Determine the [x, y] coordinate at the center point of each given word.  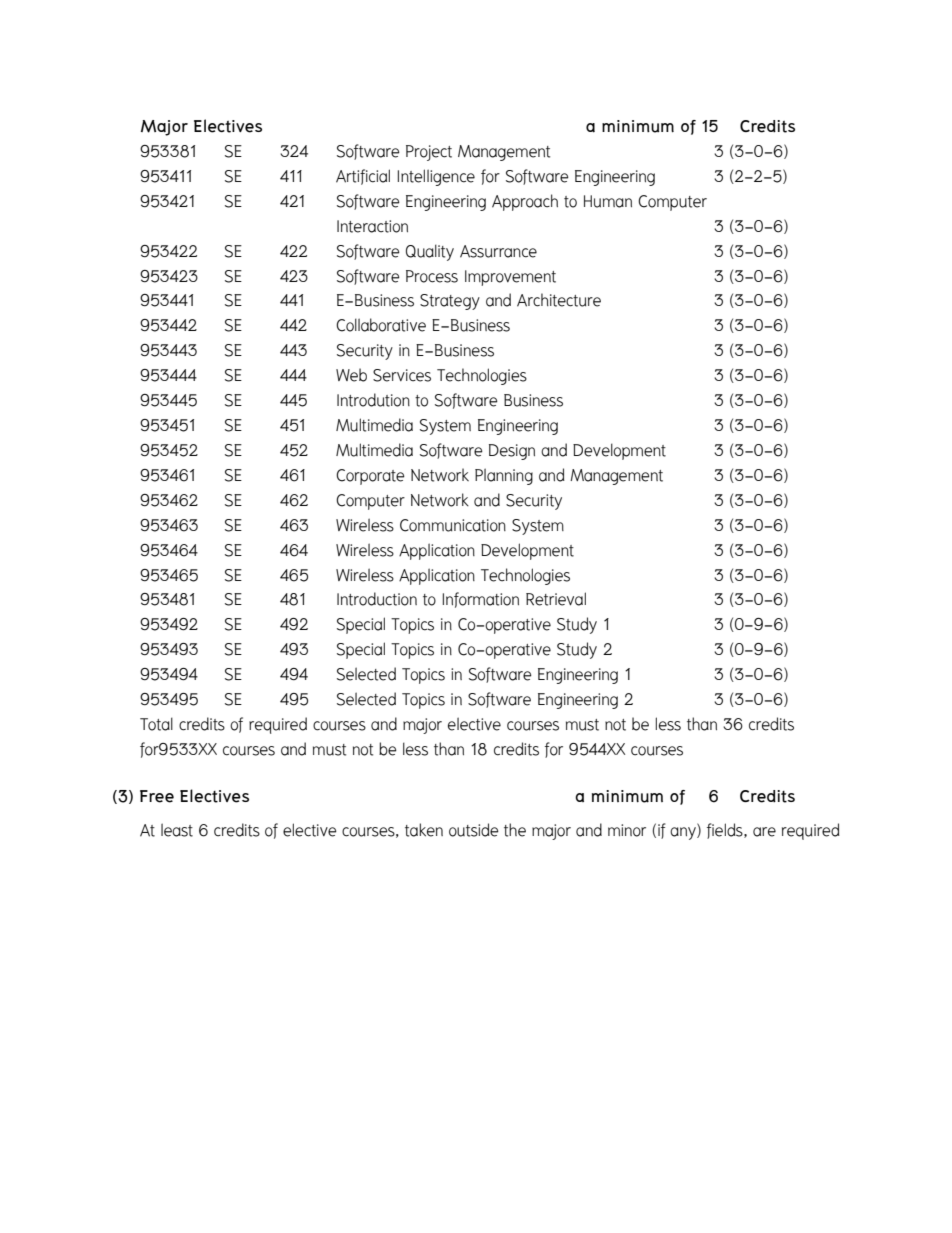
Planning [504, 476]
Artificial [363, 177]
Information [480, 600]
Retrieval [556, 599]
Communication [453, 525]
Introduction [377, 599]
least [177, 830]
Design [512, 452]
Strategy [450, 302]
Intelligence [436, 177]
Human [608, 201]
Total [156, 724]
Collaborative [381, 325]
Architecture [559, 300]
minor [627, 830]
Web [351, 375]
